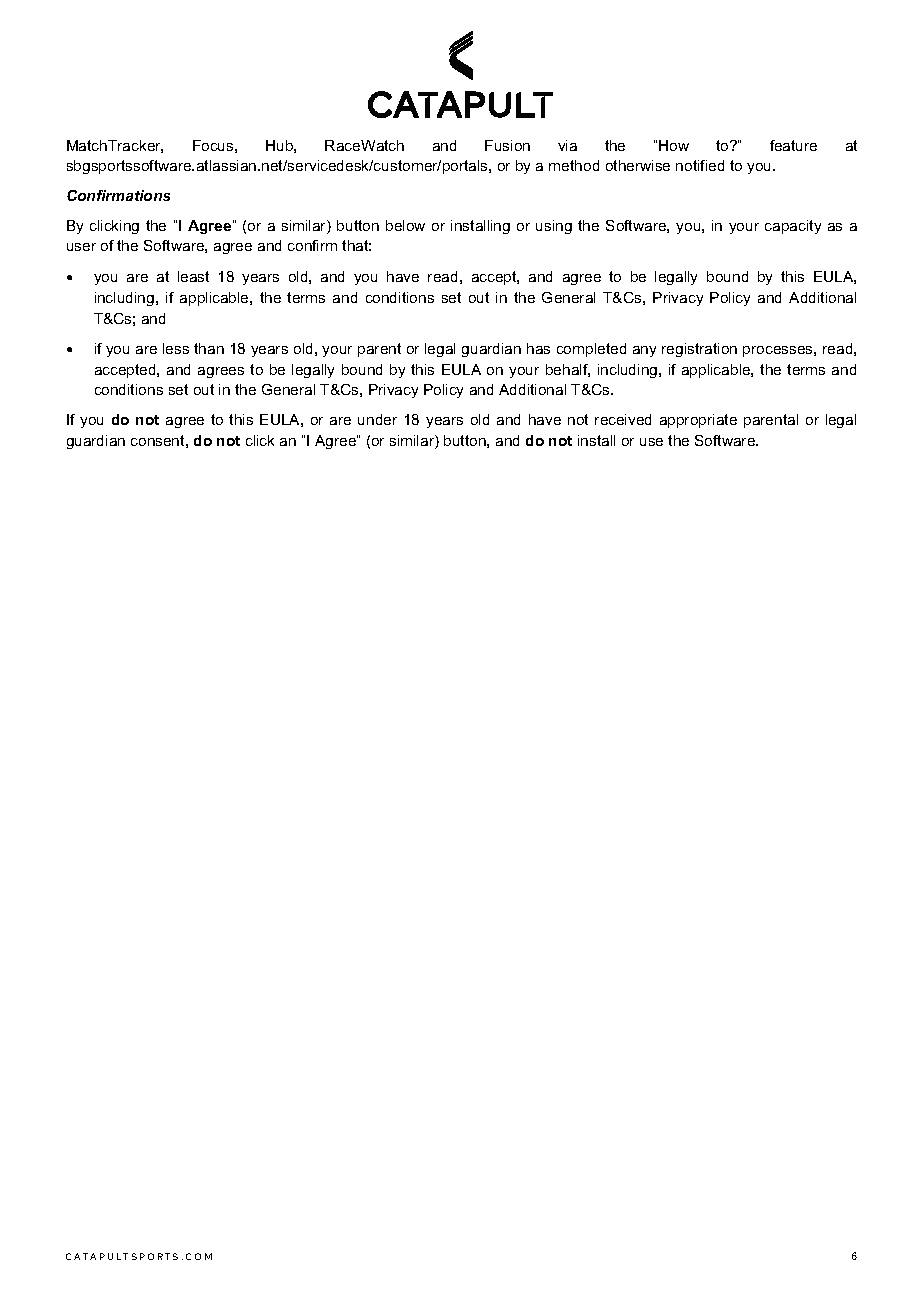  What do you see at coordinates (377, 419) in the document?
I see `under` at bounding box center [377, 419].
